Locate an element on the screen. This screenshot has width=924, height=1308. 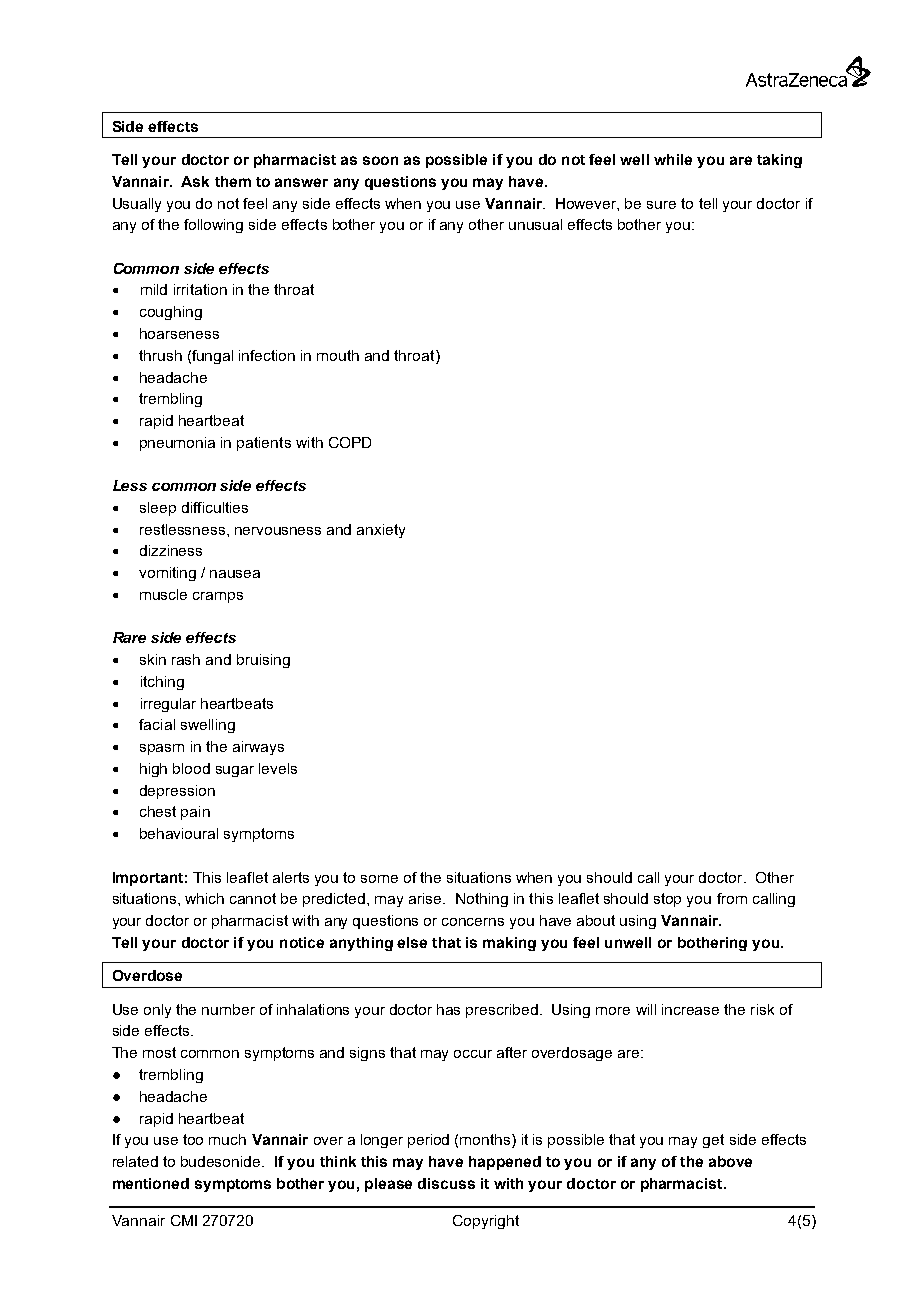
soon is located at coordinates (380, 160).
